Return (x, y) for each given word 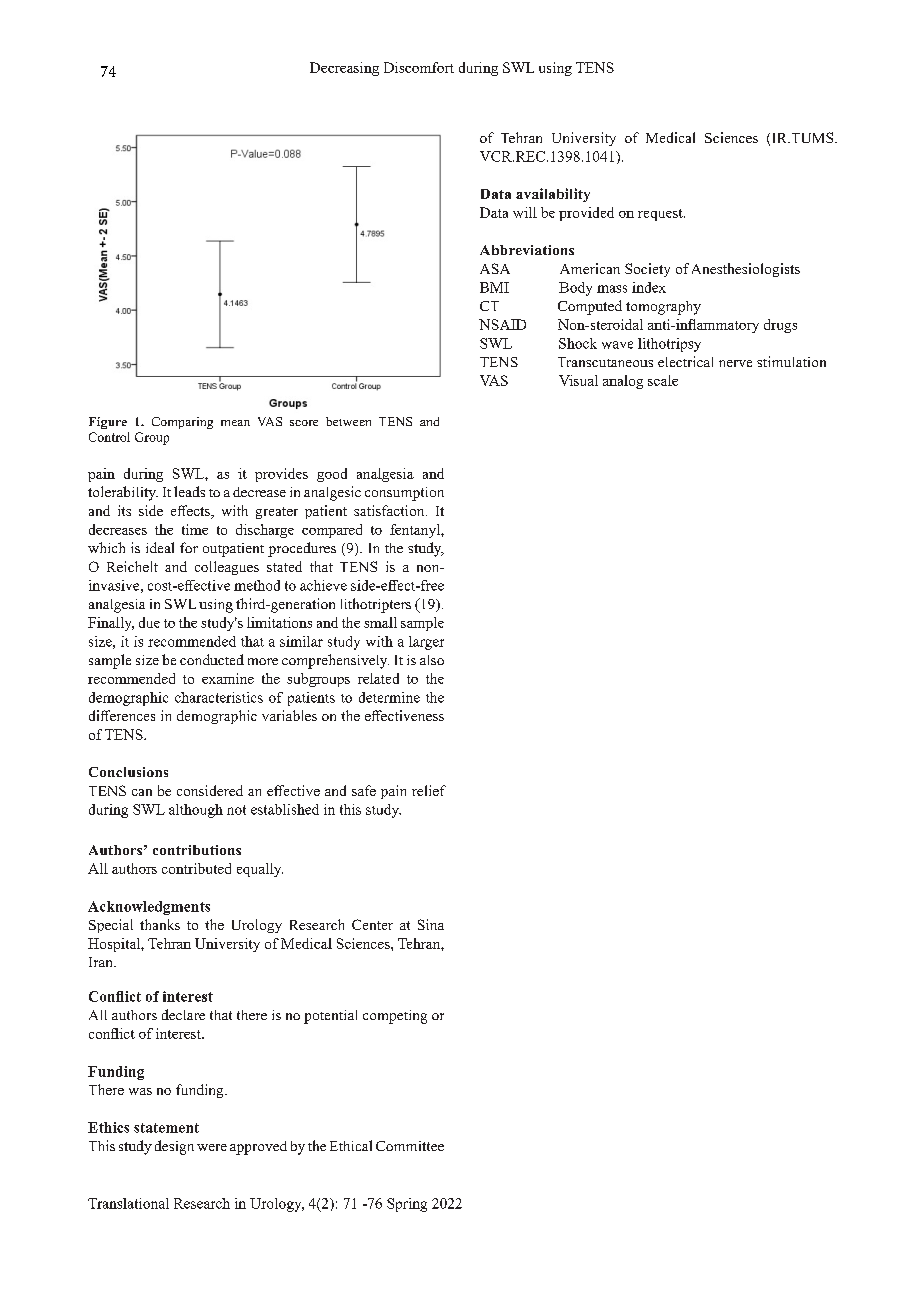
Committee (410, 1146)
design (174, 1147)
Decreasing (344, 69)
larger (426, 643)
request (661, 215)
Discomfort (419, 67)
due (149, 622)
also (432, 660)
